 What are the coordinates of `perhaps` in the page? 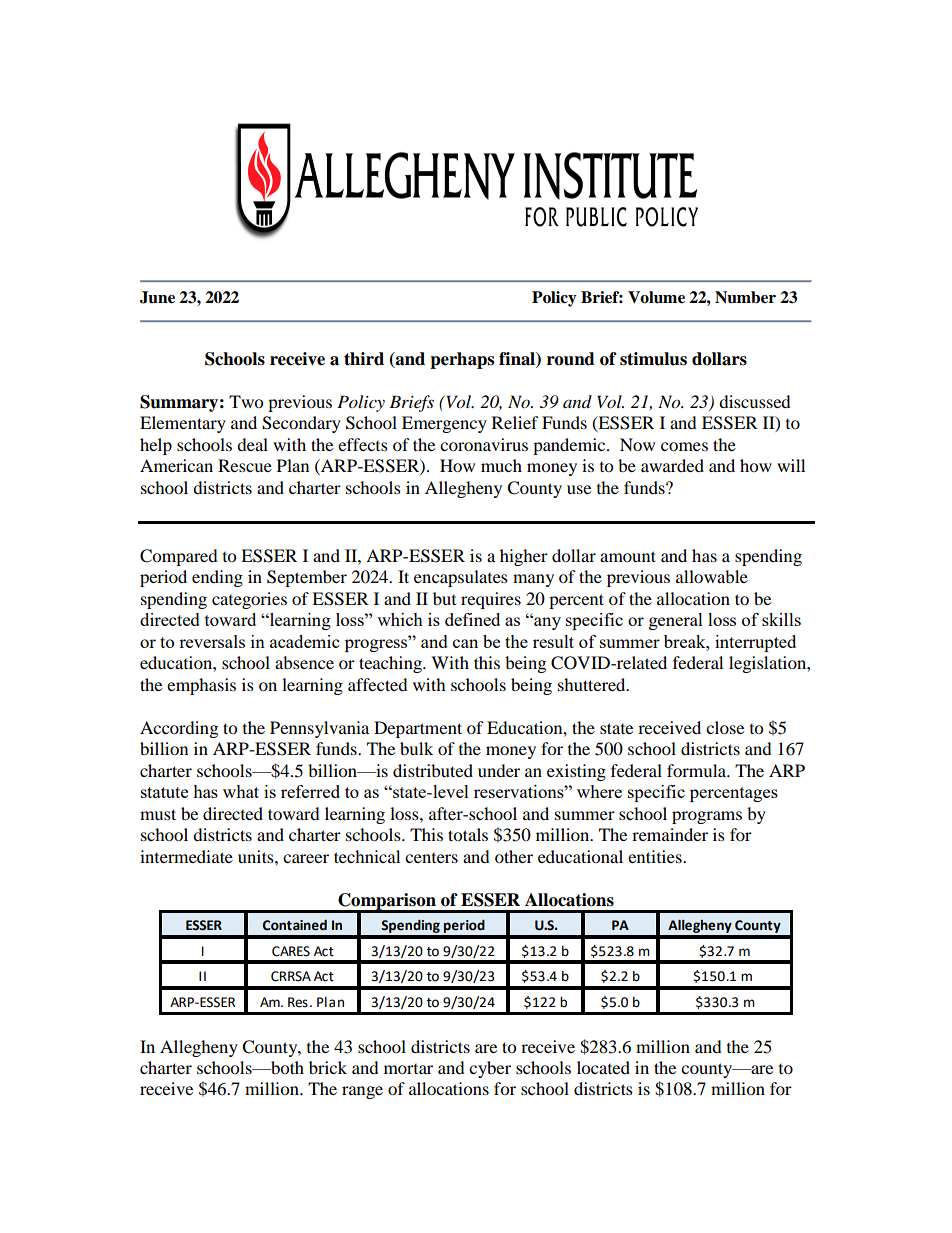 It's located at (462, 360).
